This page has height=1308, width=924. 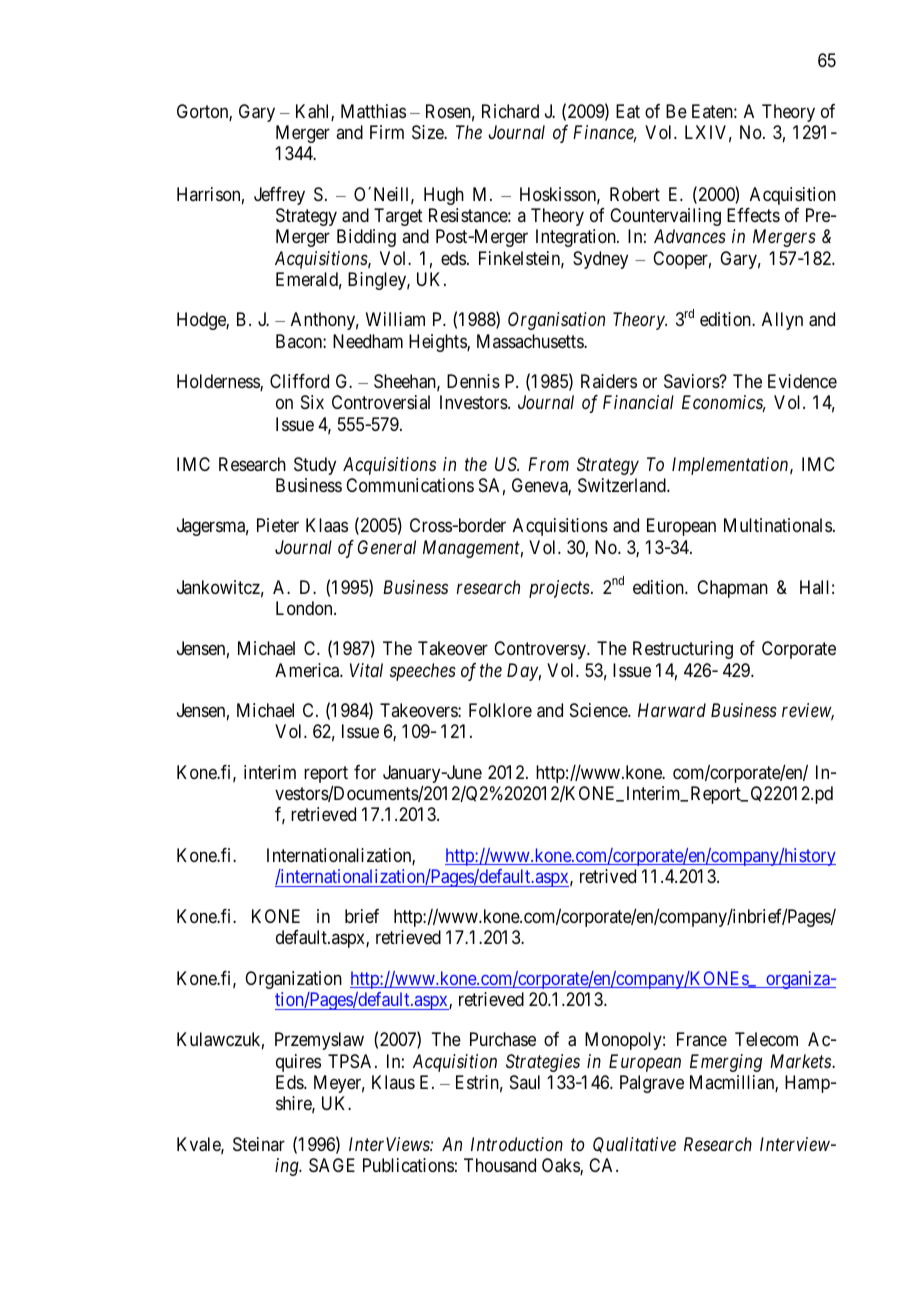 What do you see at coordinates (753, 215) in the page?
I see `Effects` at bounding box center [753, 215].
